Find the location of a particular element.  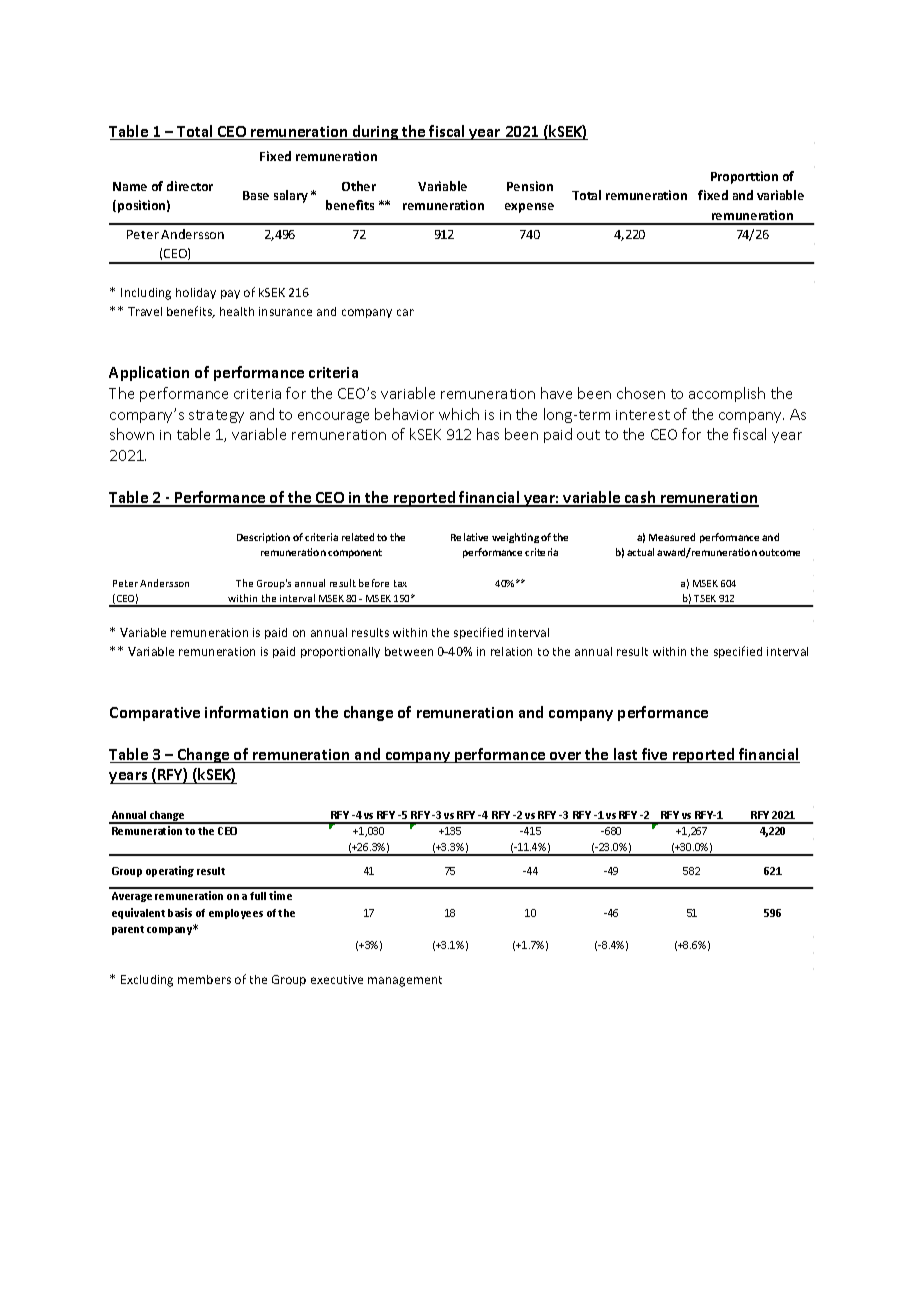

which is located at coordinates (459, 414).
